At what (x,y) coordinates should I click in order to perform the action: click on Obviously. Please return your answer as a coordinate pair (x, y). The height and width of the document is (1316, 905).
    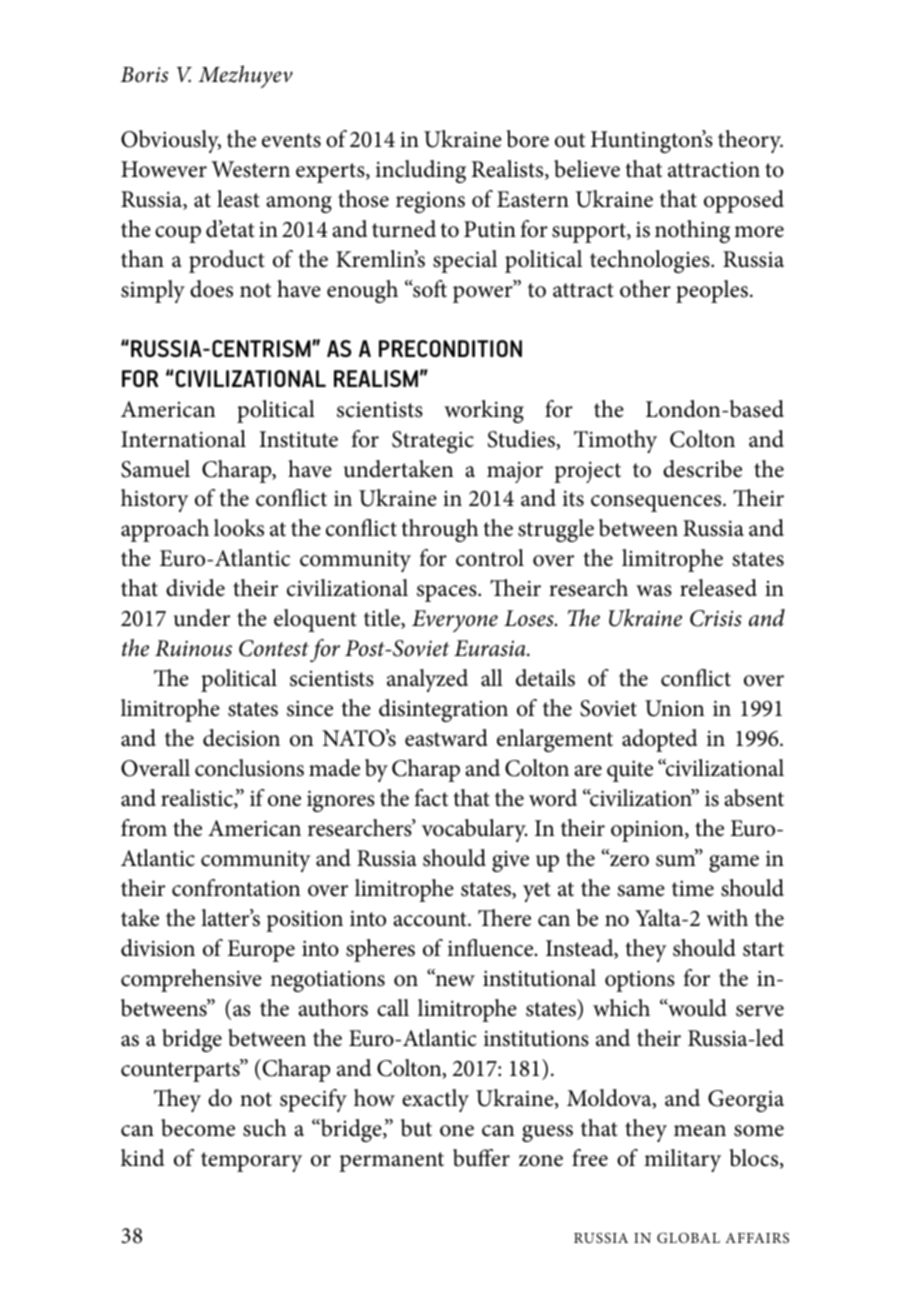
    Looking at the image, I should click on (171, 141).
